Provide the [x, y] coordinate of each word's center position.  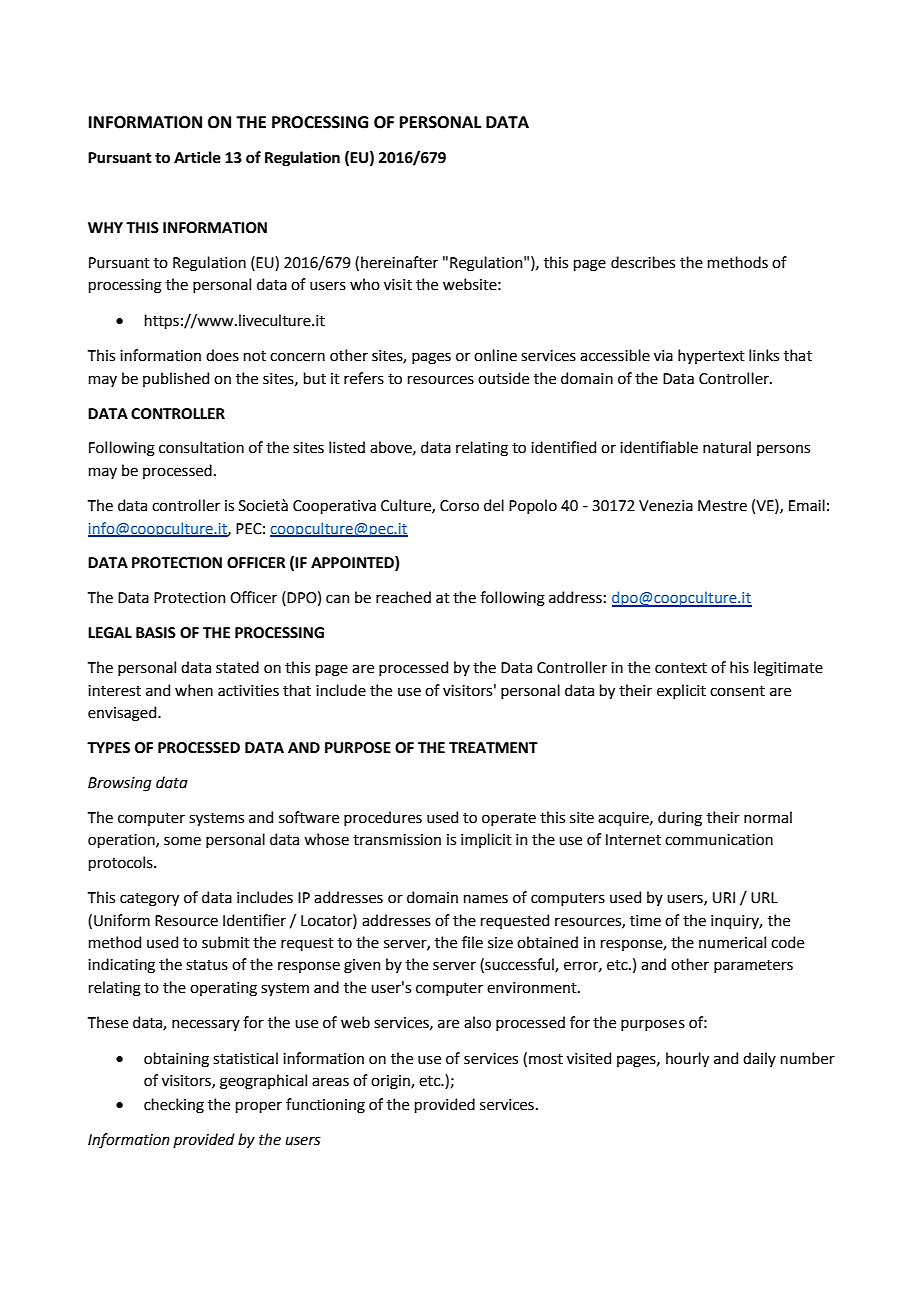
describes [643, 262]
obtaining [176, 1060]
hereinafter [399, 262]
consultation [201, 447]
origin [391, 1082]
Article [197, 157]
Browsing [120, 784]
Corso [459, 506]
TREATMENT [493, 747]
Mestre [722, 506]
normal [768, 817]
